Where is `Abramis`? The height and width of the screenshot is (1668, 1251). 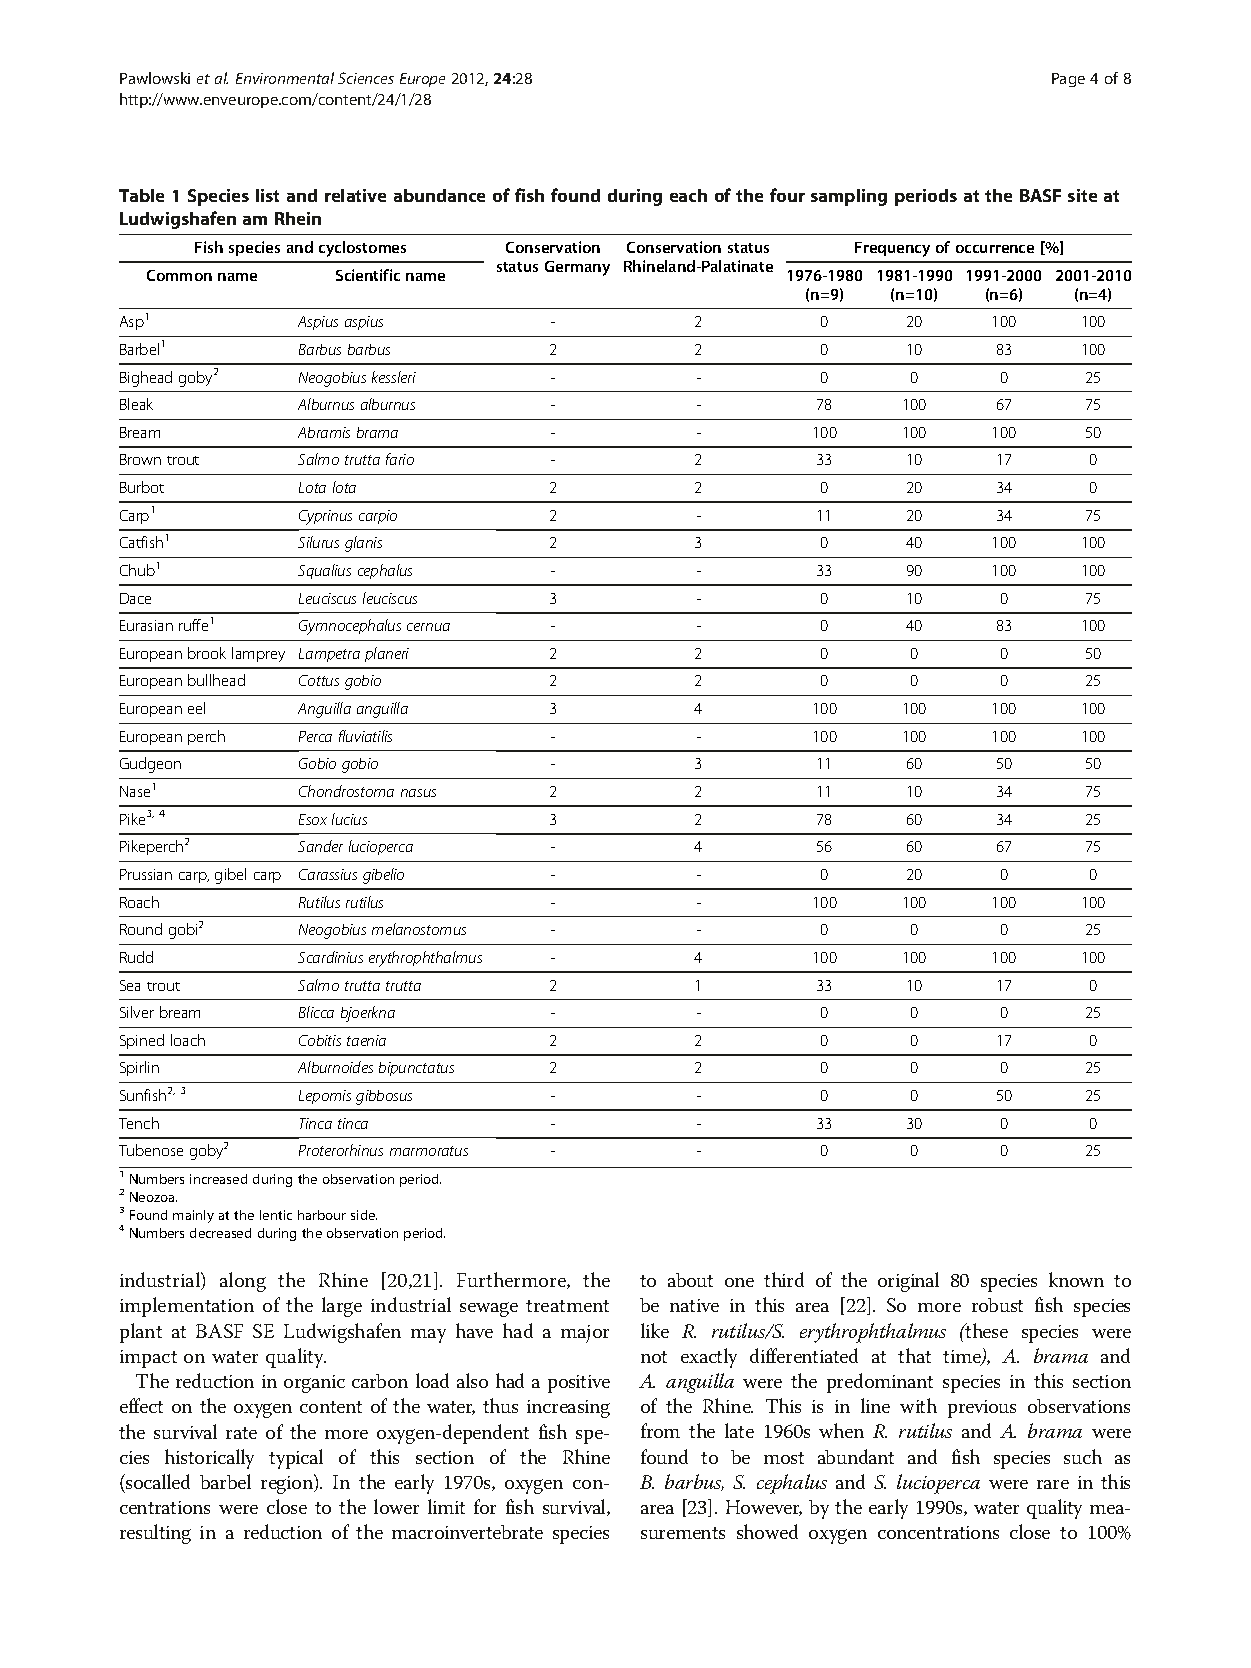 Abramis is located at coordinates (324, 432).
